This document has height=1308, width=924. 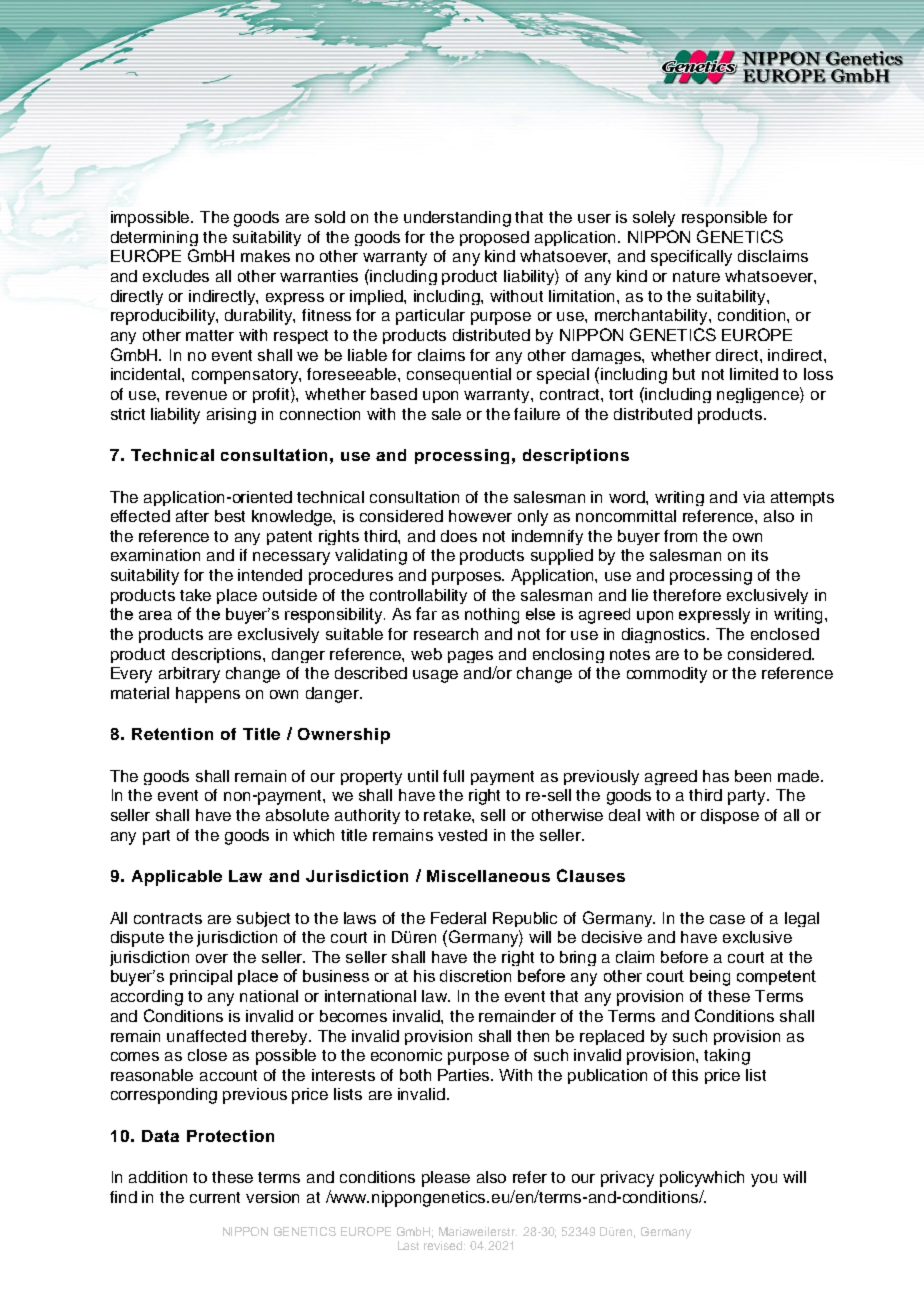 I want to click on Retention, so click(x=172, y=734).
